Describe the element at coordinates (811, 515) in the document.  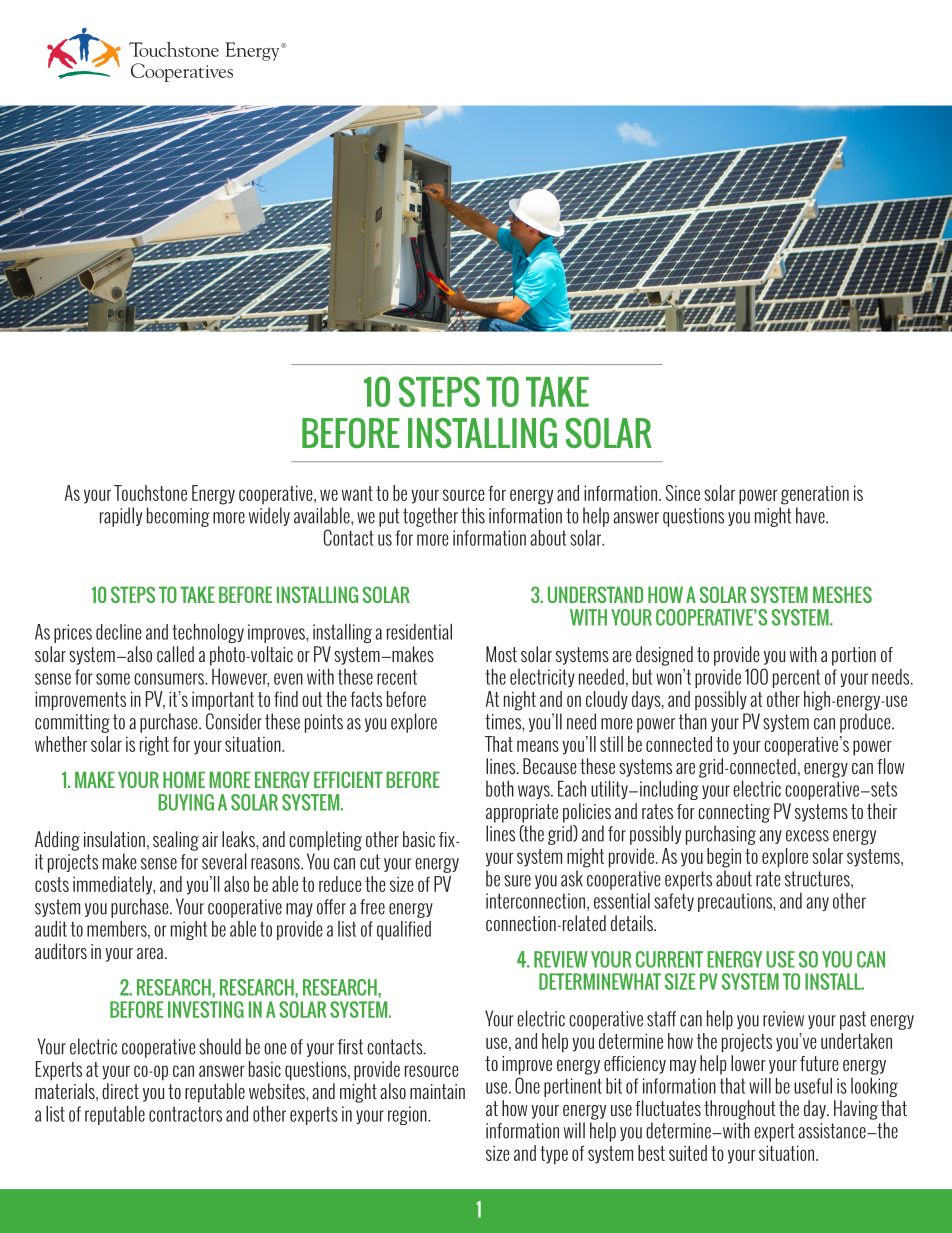
I see `have` at that location.
